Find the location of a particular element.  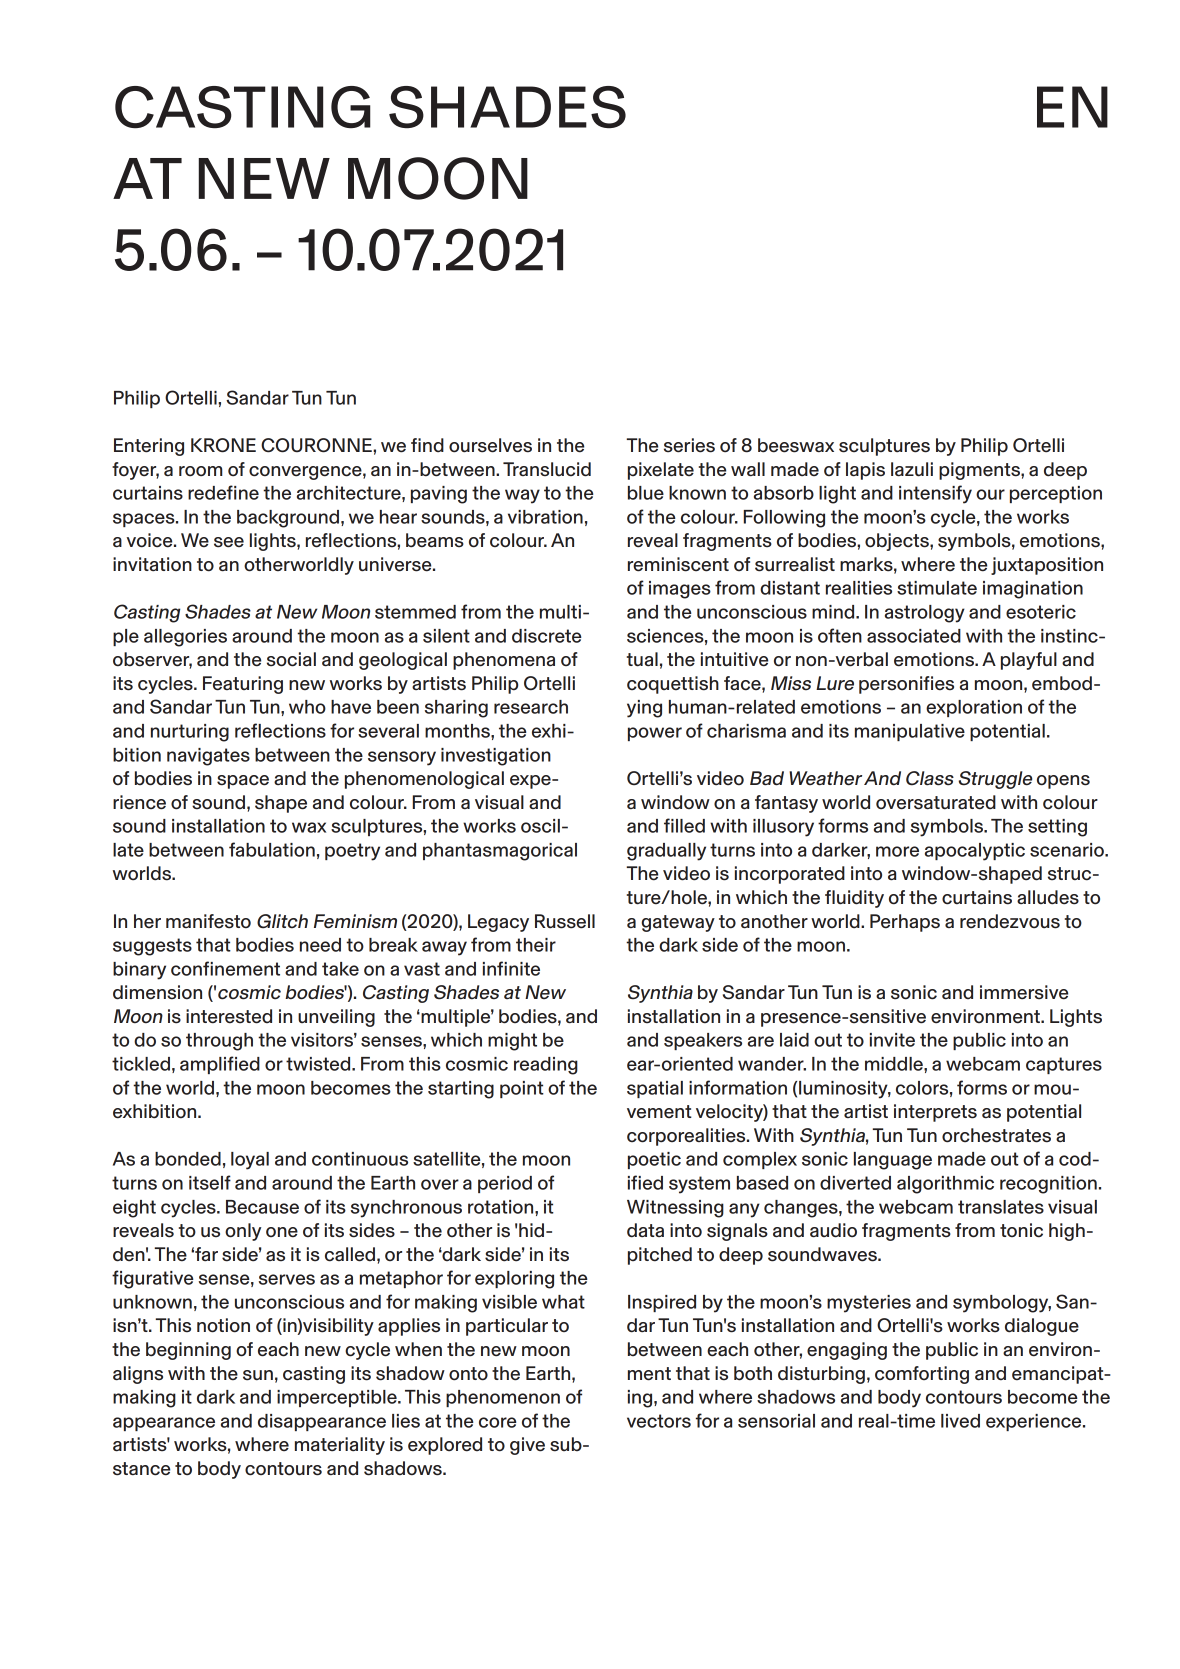

redefine is located at coordinates (223, 492).
